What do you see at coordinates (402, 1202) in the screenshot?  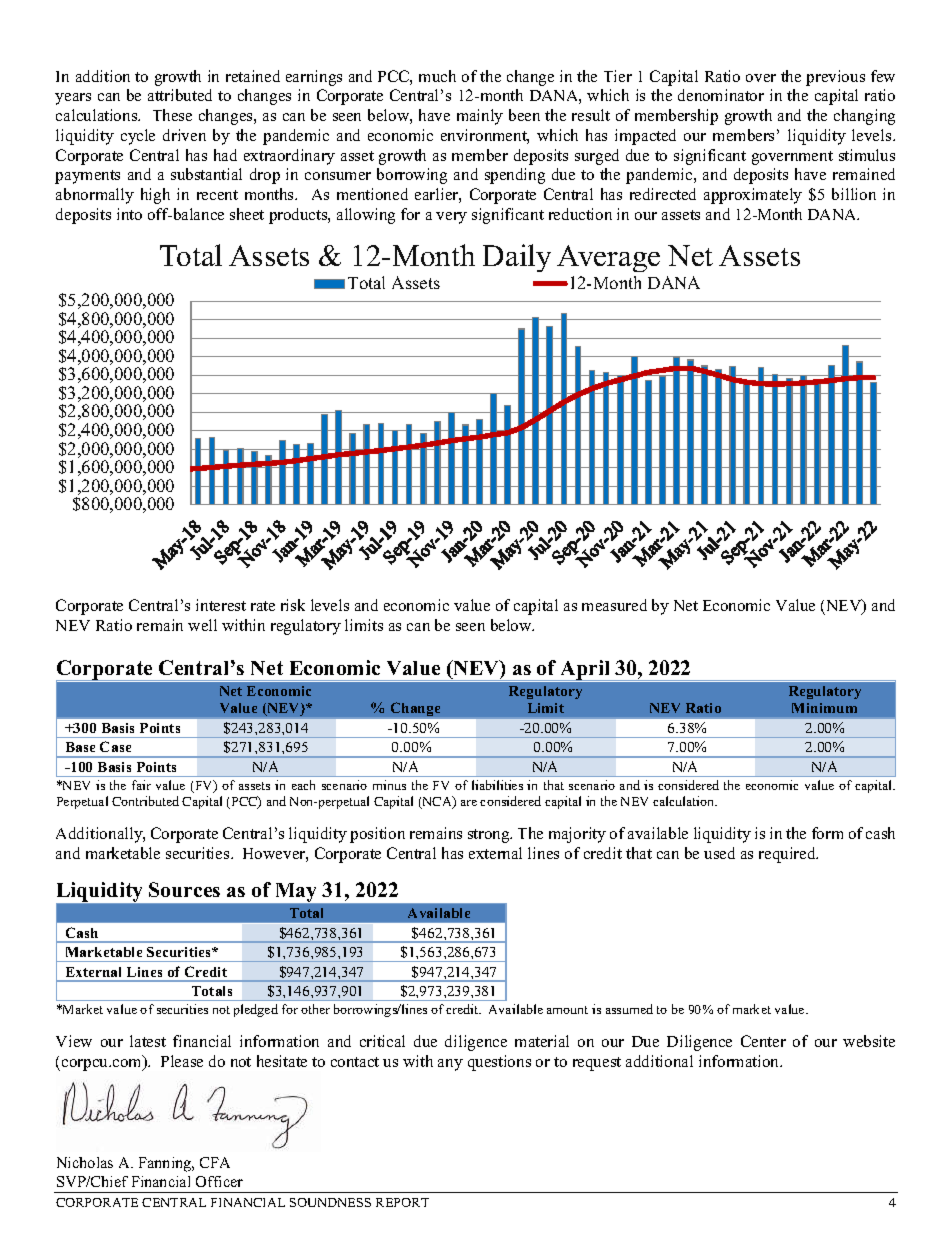 I see `REPORT` at bounding box center [402, 1202].
